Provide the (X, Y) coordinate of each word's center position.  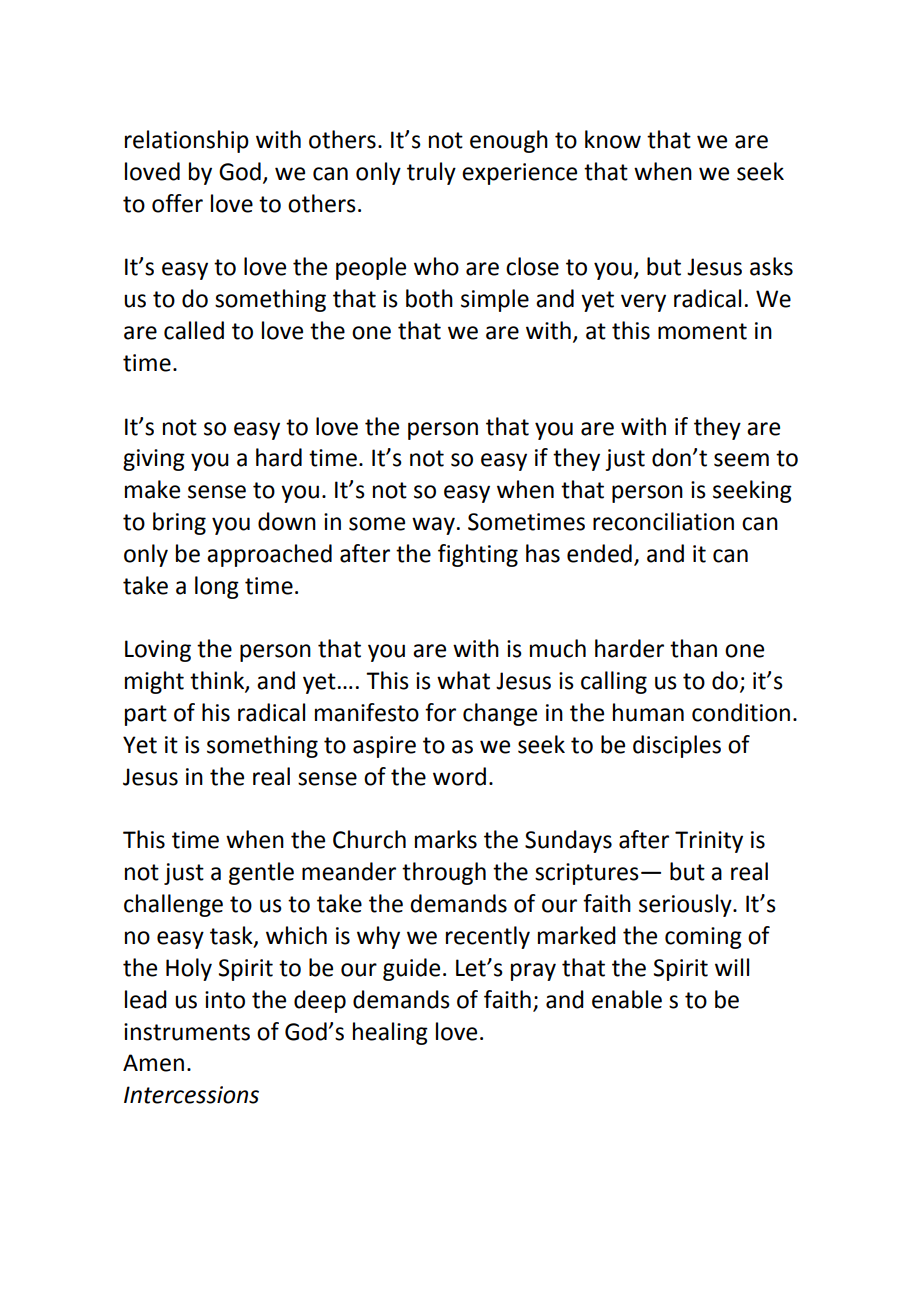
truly (431, 173)
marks (446, 839)
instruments (187, 1032)
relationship (187, 141)
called (194, 330)
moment (702, 331)
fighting (478, 555)
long (217, 587)
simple (495, 300)
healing (390, 1033)
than (693, 648)
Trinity (709, 842)
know (613, 139)
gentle (261, 873)
